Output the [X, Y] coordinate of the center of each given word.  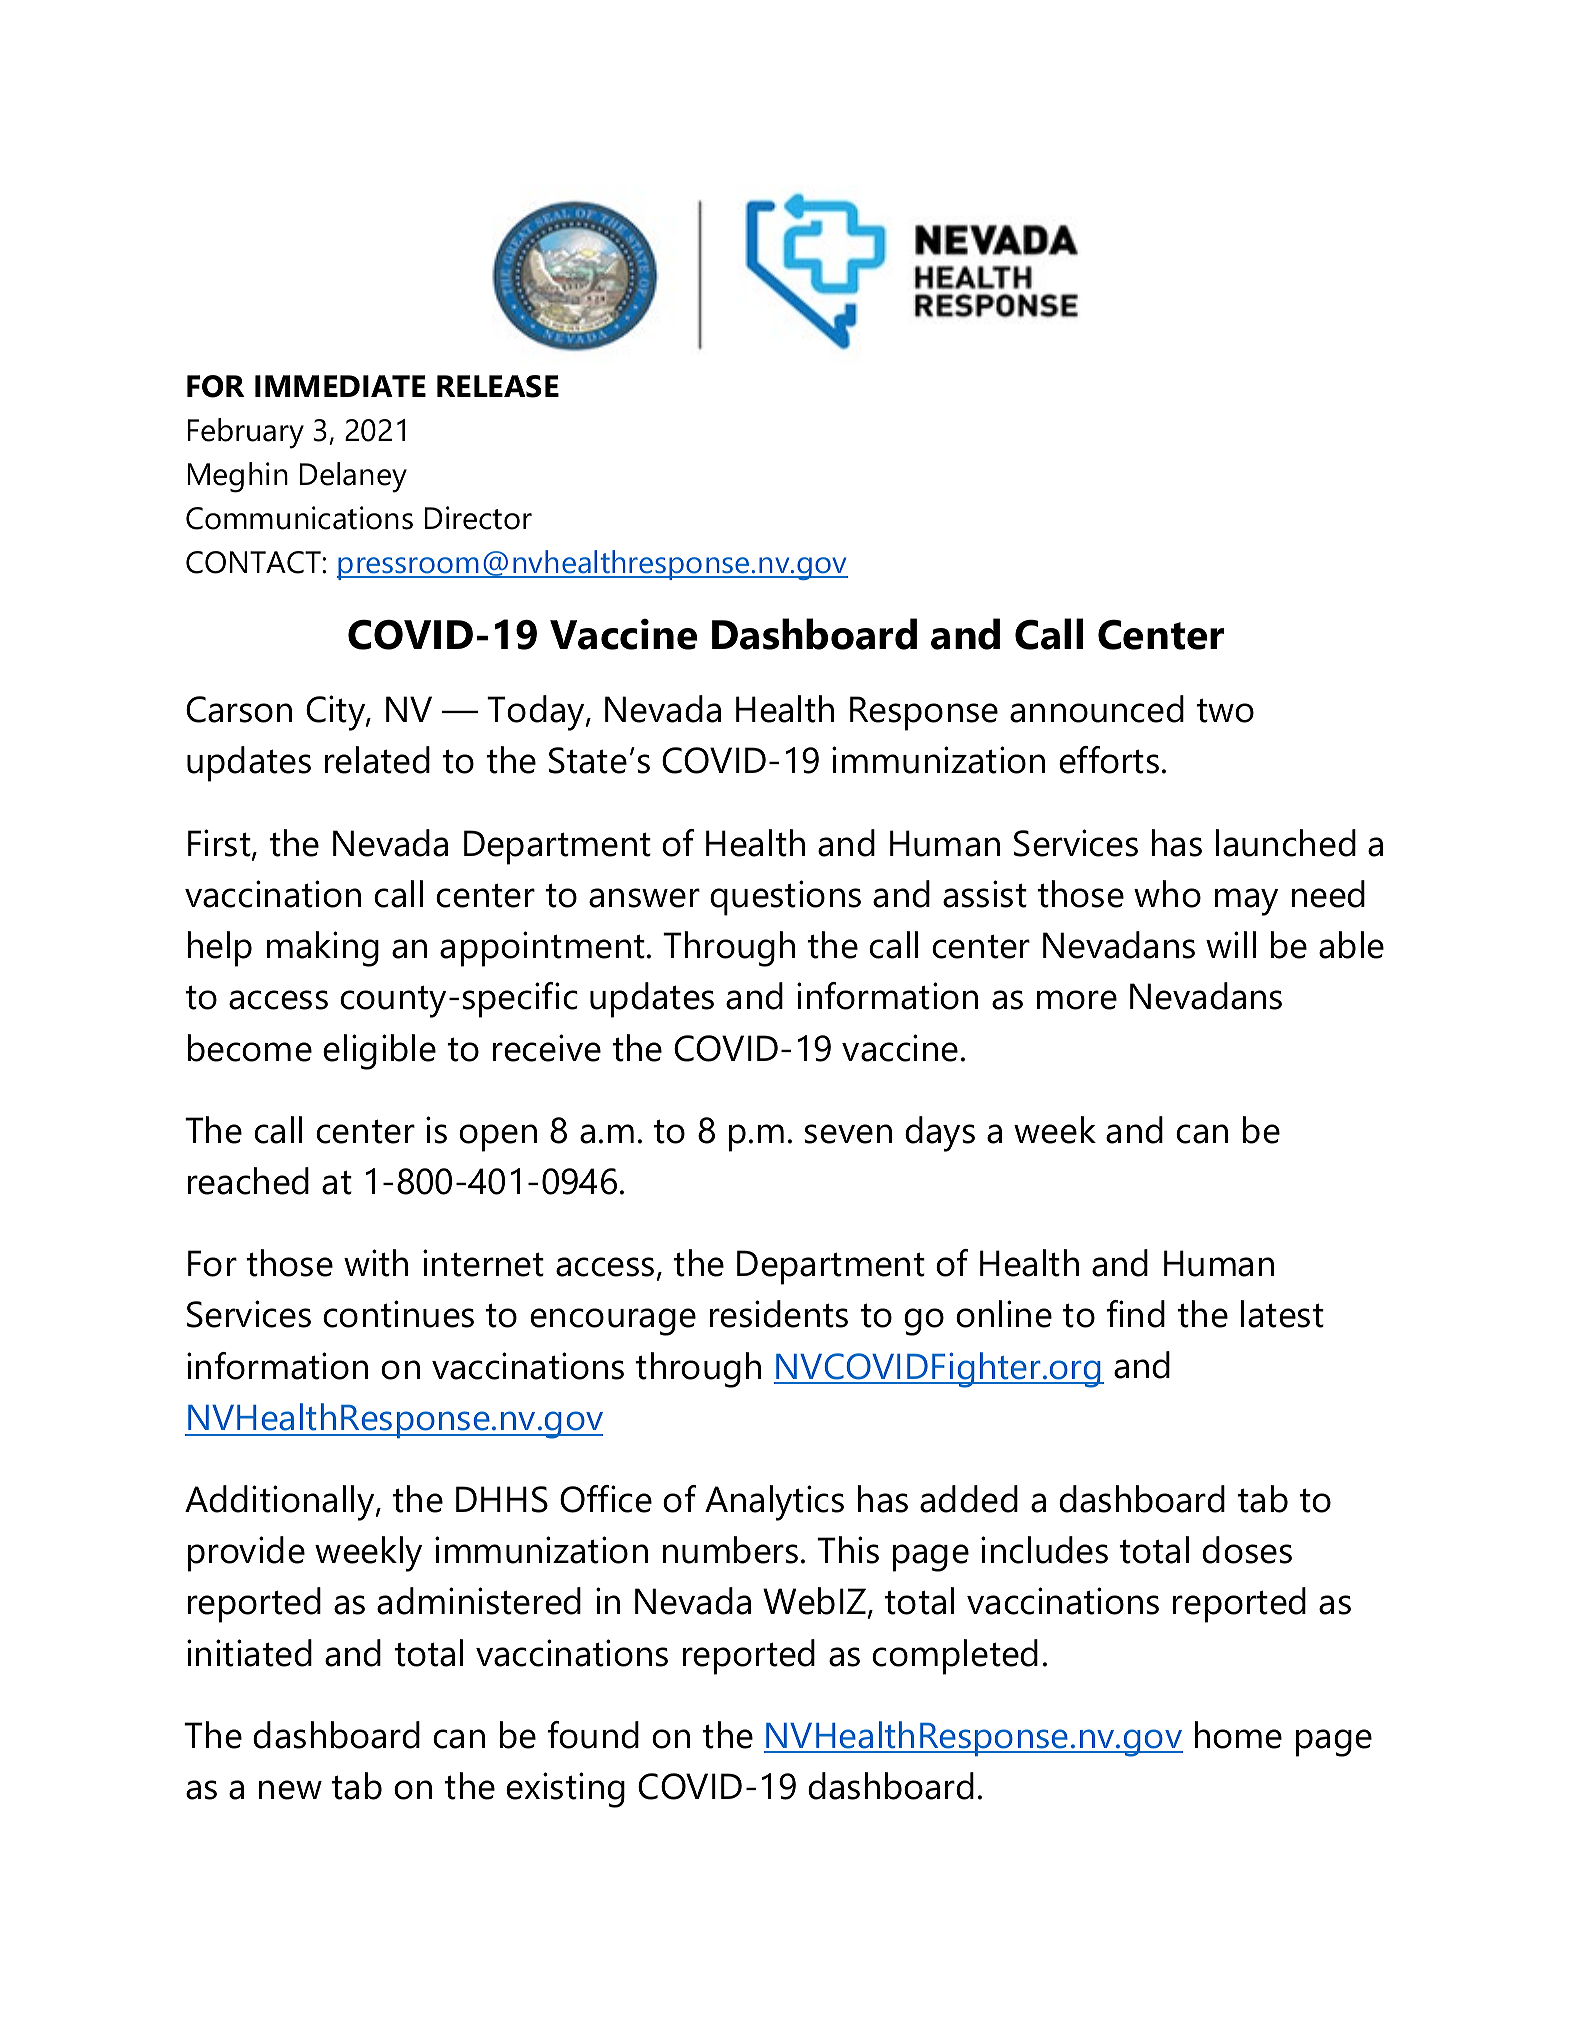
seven [848, 1134]
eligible [379, 1052]
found [593, 1735]
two [1225, 710]
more [1077, 1000]
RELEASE [498, 386]
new [290, 1790]
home [1238, 1735]
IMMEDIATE [340, 386]
